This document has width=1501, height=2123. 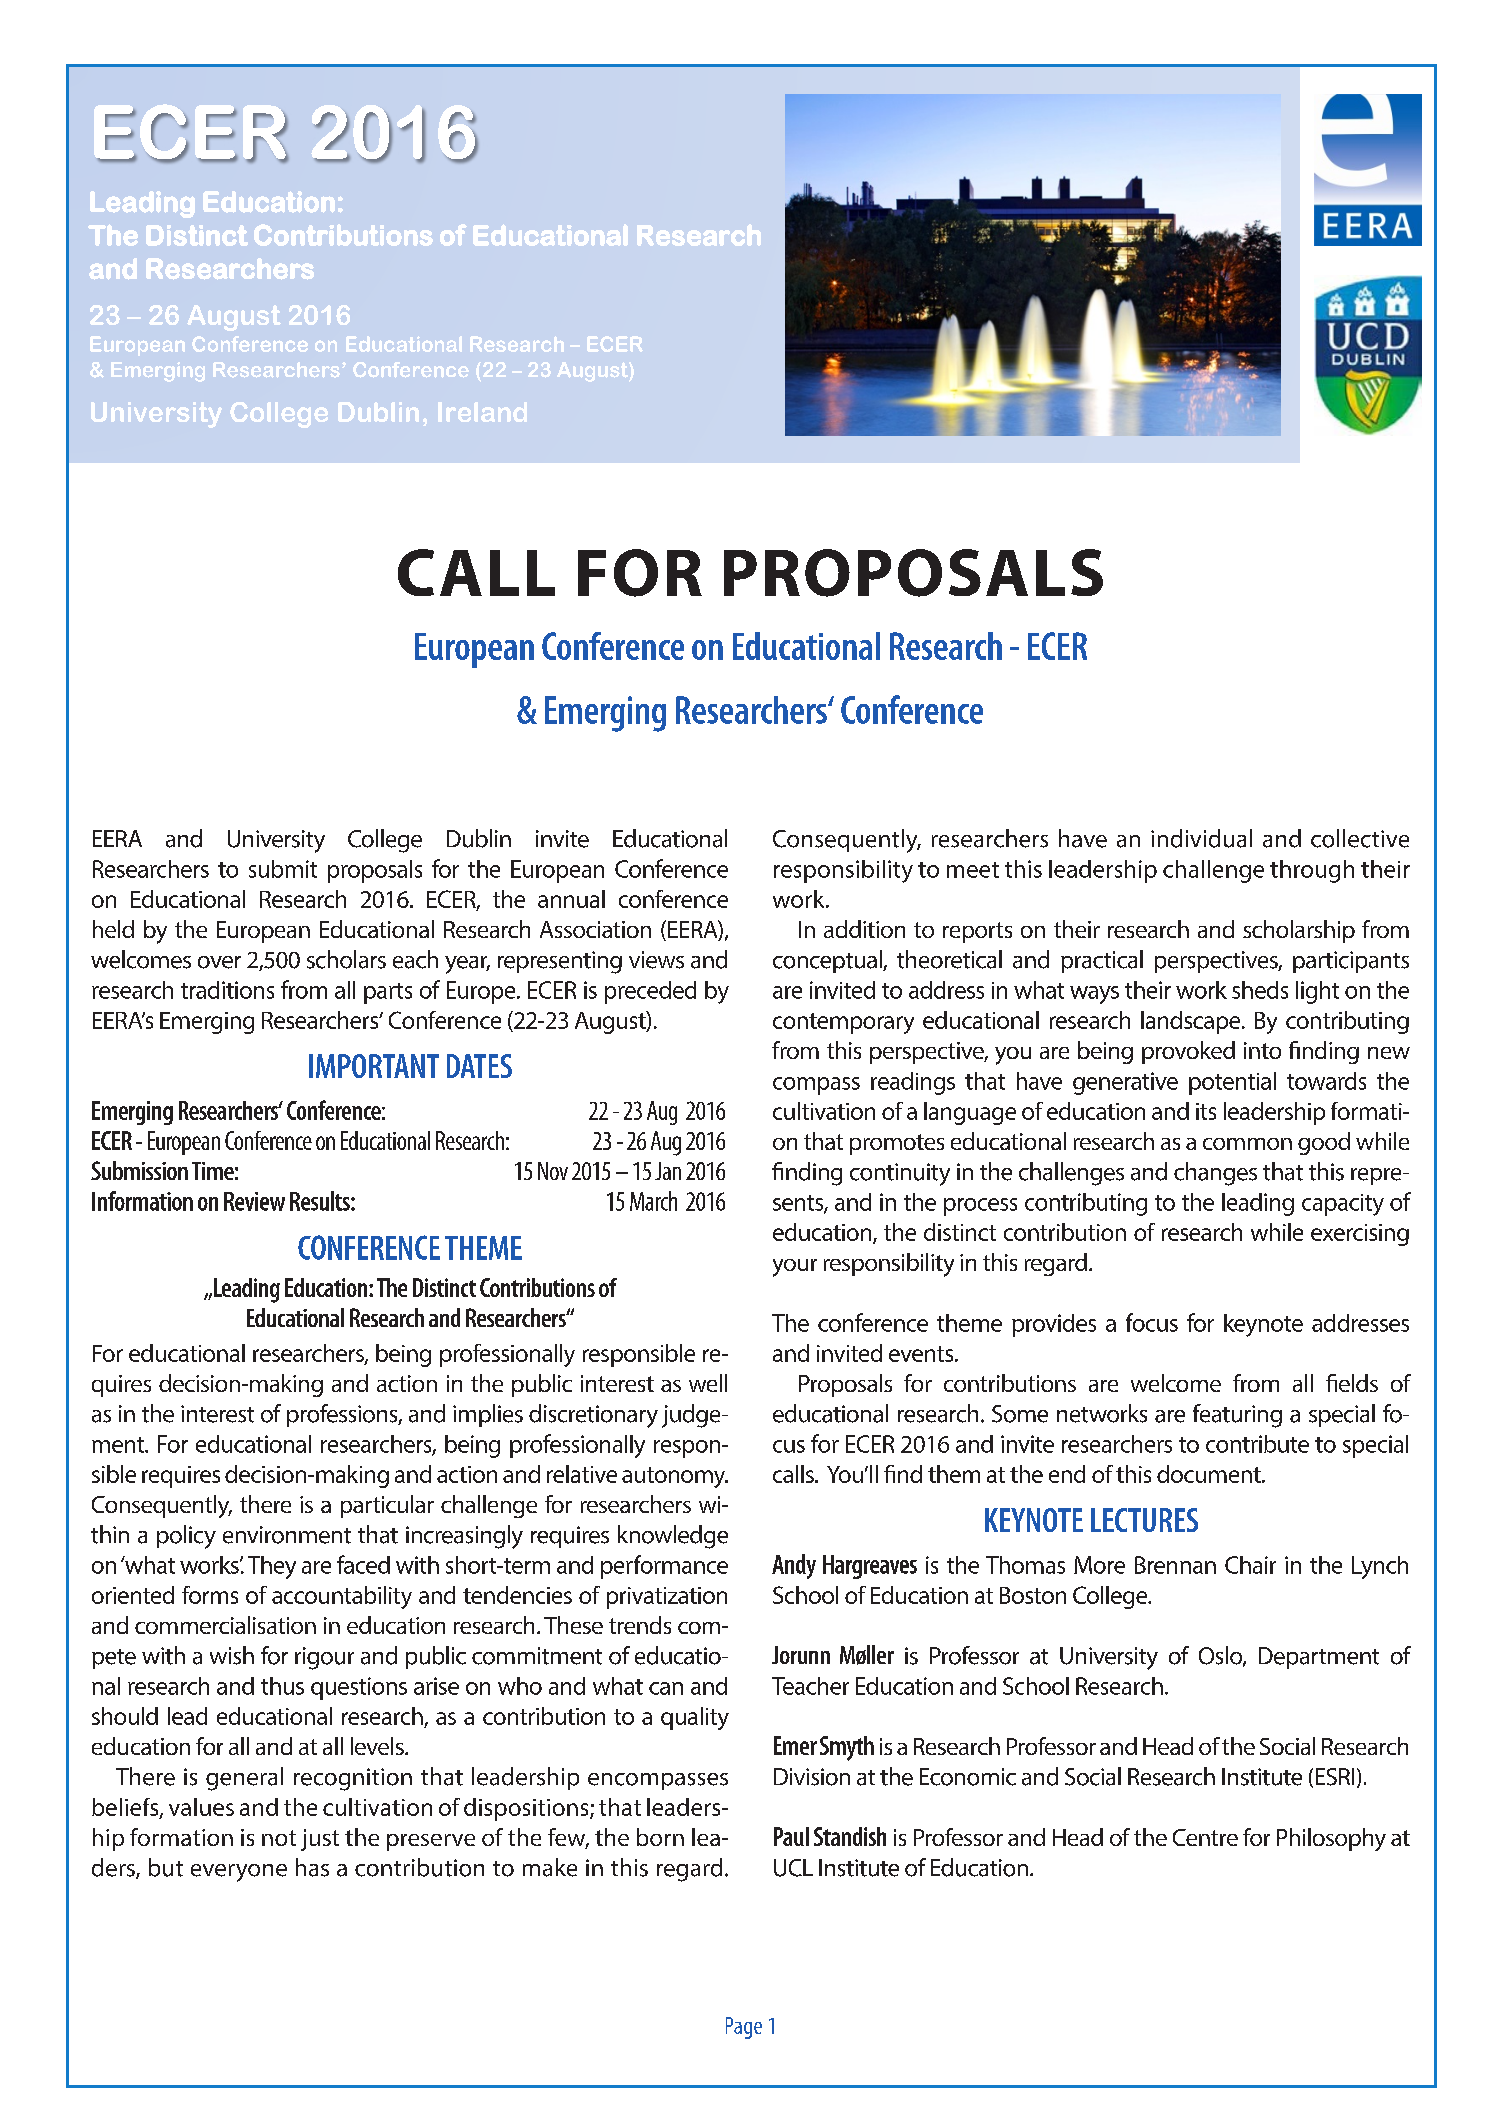 I want to click on Chair, so click(x=1250, y=1565).
